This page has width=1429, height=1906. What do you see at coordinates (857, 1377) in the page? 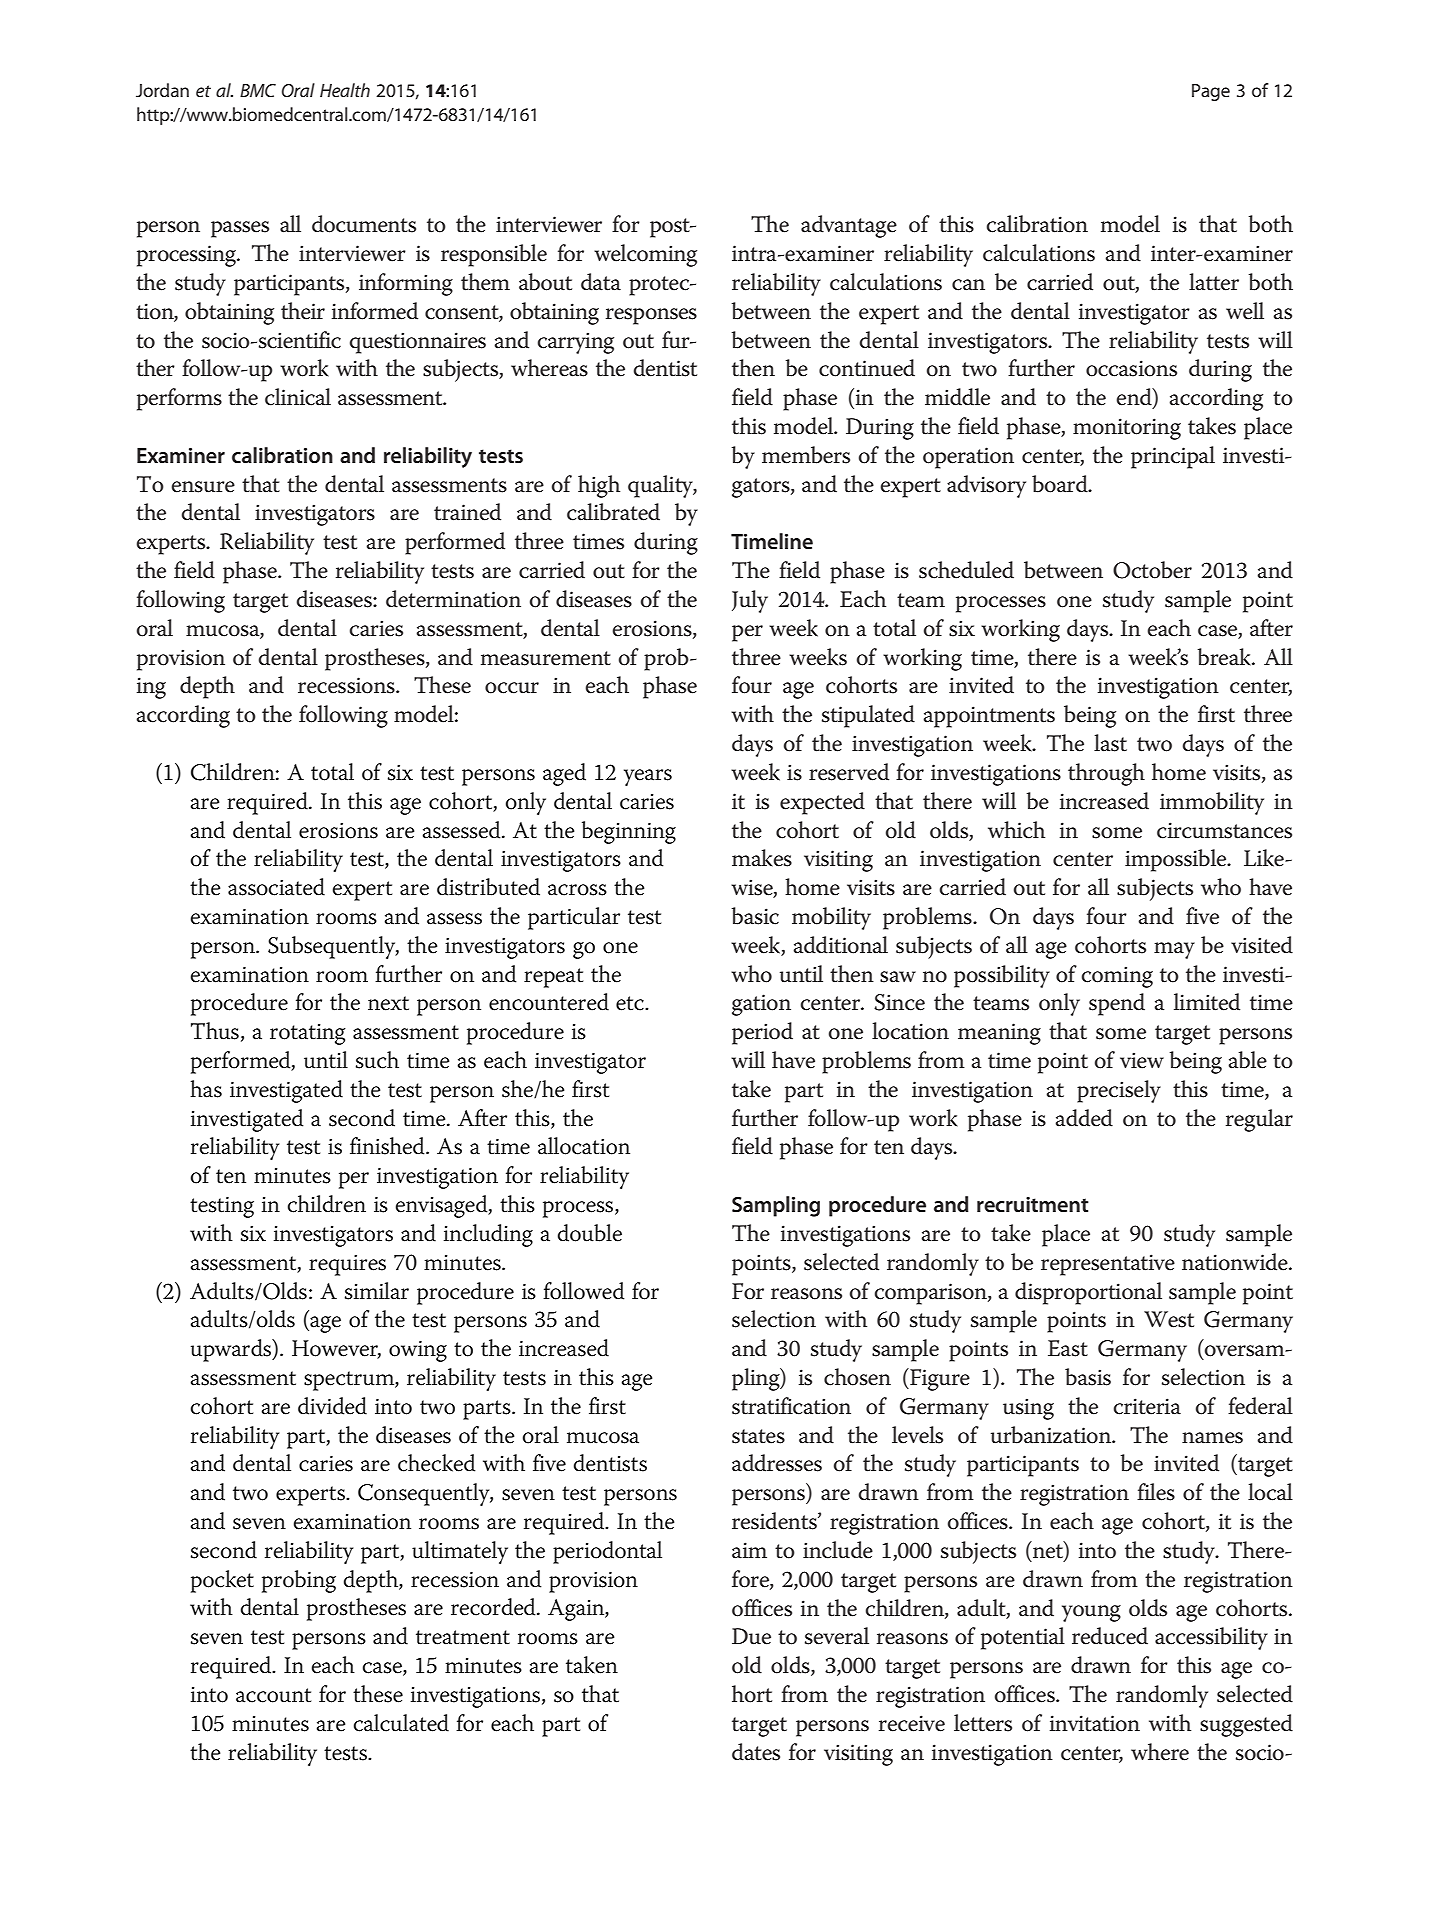
I see `chosen` at bounding box center [857, 1377].
